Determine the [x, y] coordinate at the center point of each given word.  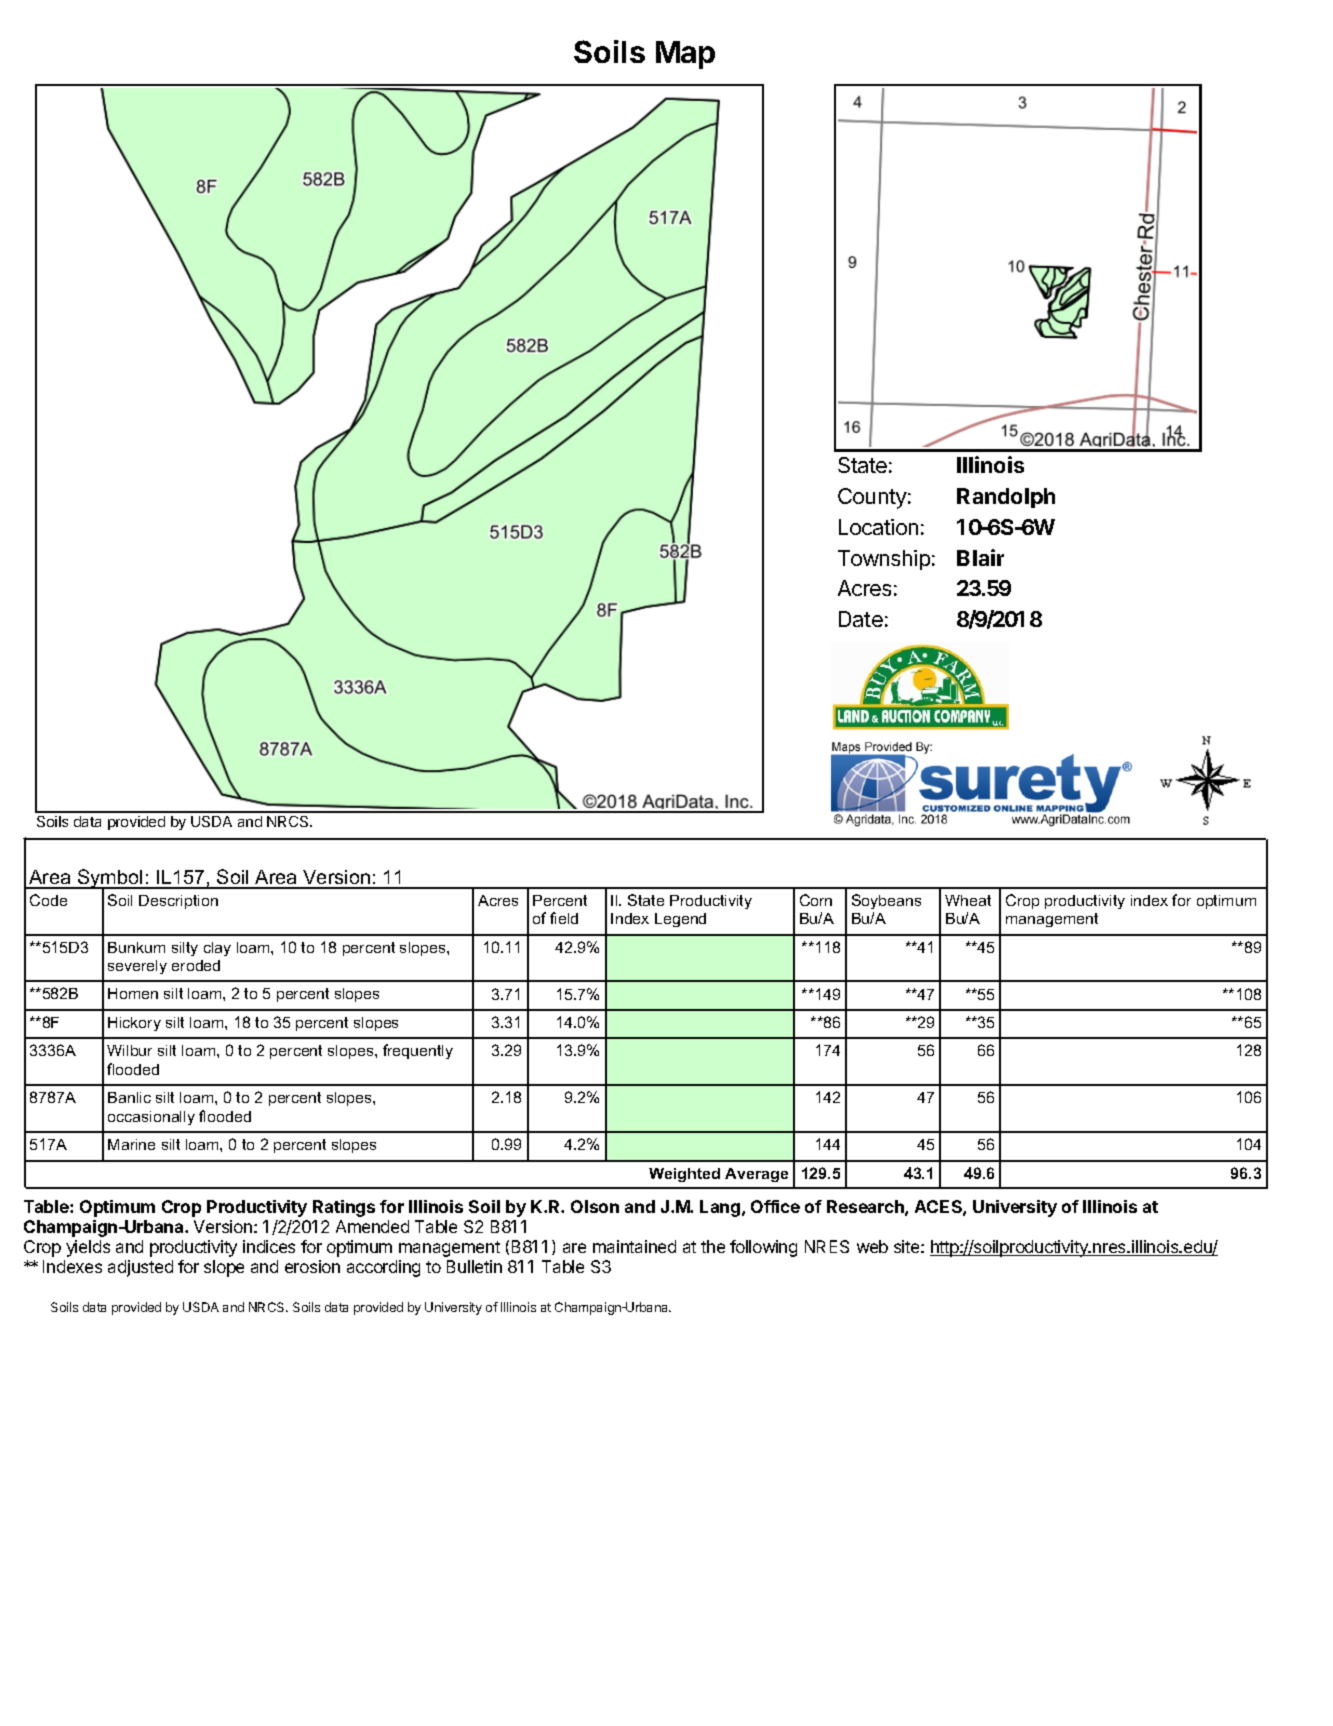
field [564, 918]
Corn [816, 900]
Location [878, 527]
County [872, 498]
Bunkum [136, 947]
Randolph [1006, 498]
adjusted [140, 1268]
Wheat [968, 900]
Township [884, 560]
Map [685, 55]
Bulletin [474, 1266]
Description [178, 902]
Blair [980, 557]
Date [861, 619]
